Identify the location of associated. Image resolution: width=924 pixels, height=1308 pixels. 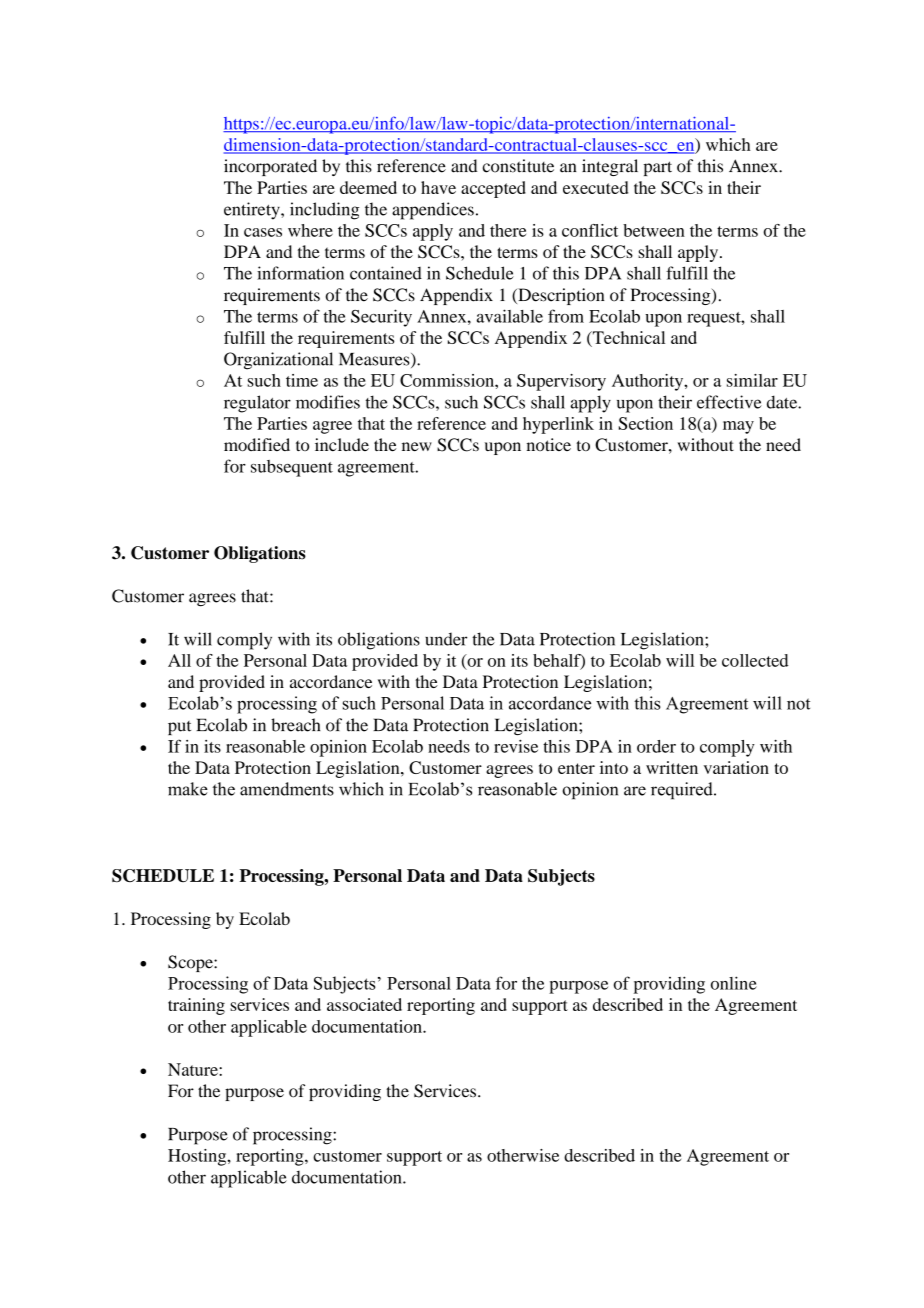
(364, 1004).
